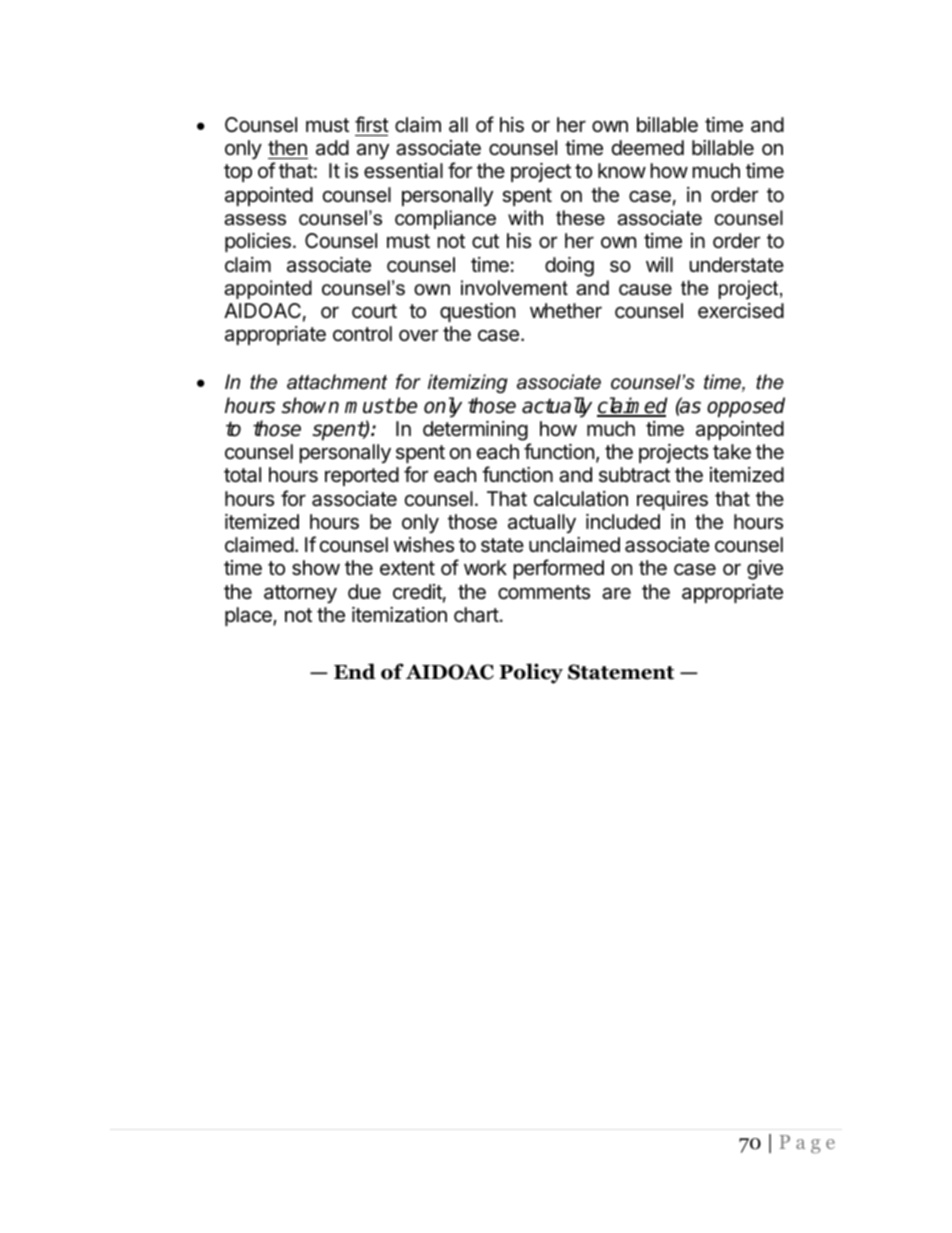 This page has width=952, height=1233. What do you see at coordinates (475, 431) in the page?
I see `determining` at bounding box center [475, 431].
